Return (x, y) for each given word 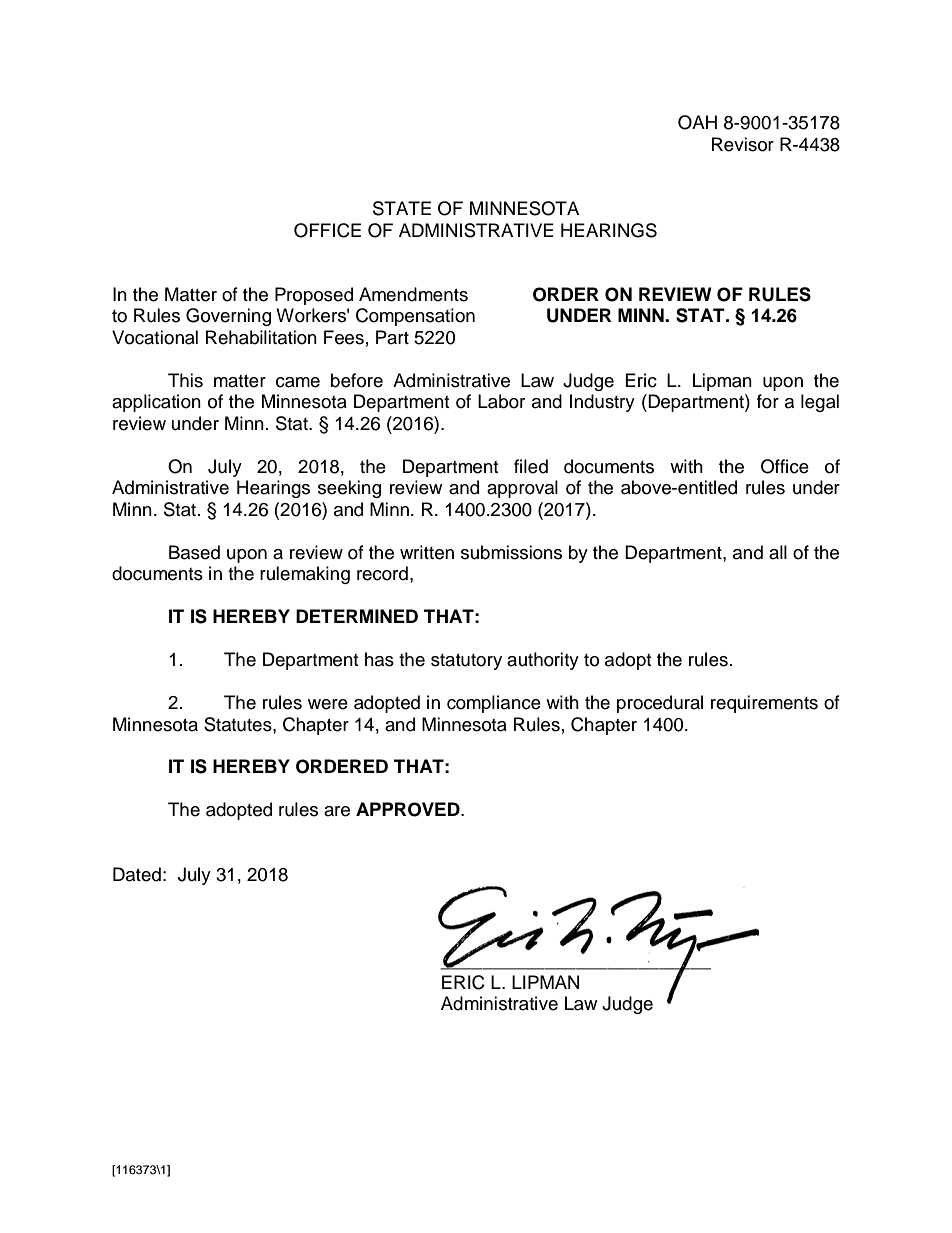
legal (820, 403)
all (778, 552)
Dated (137, 874)
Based (194, 552)
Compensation (415, 317)
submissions (511, 552)
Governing (228, 317)
